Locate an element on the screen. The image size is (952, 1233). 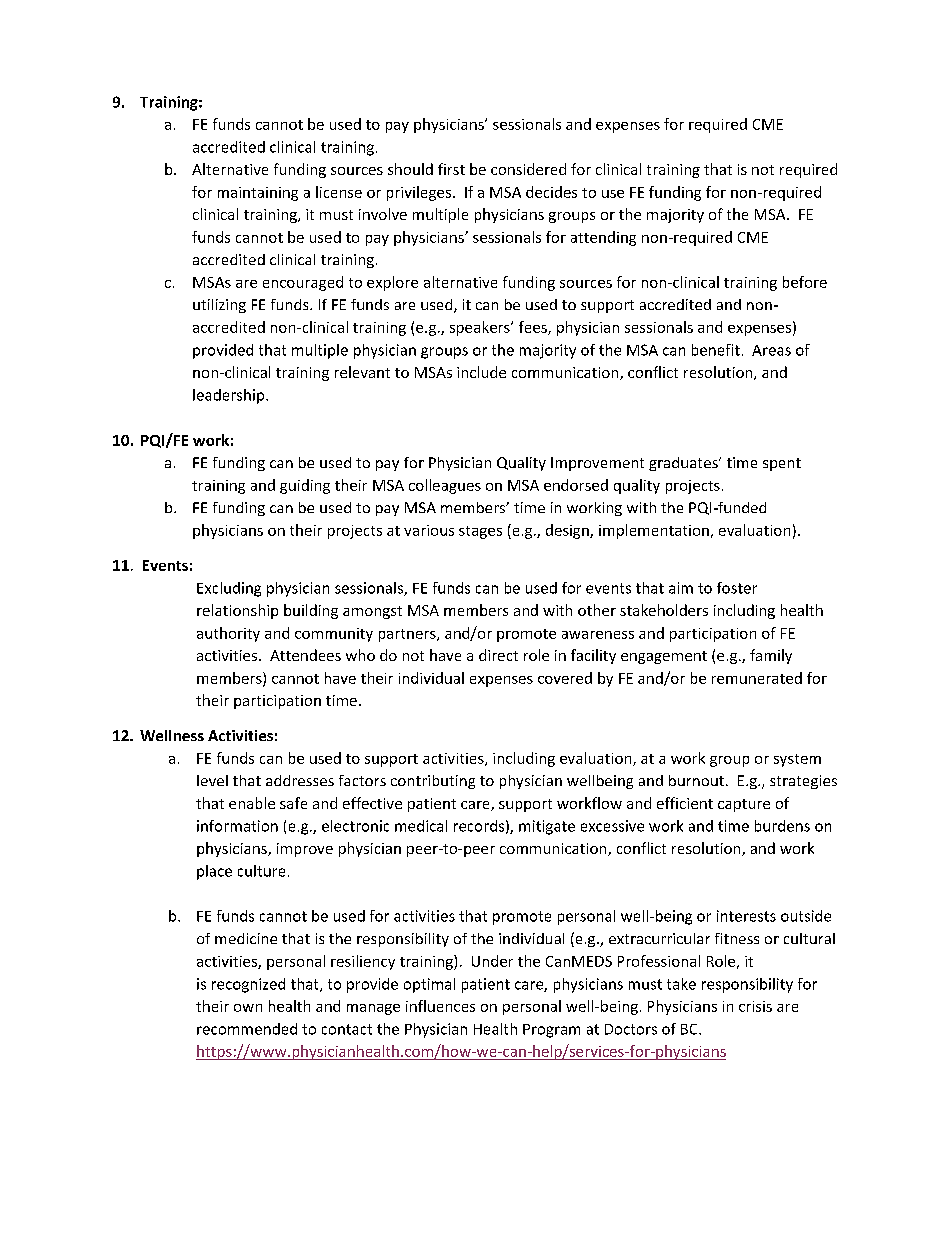
include is located at coordinates (481, 372).
